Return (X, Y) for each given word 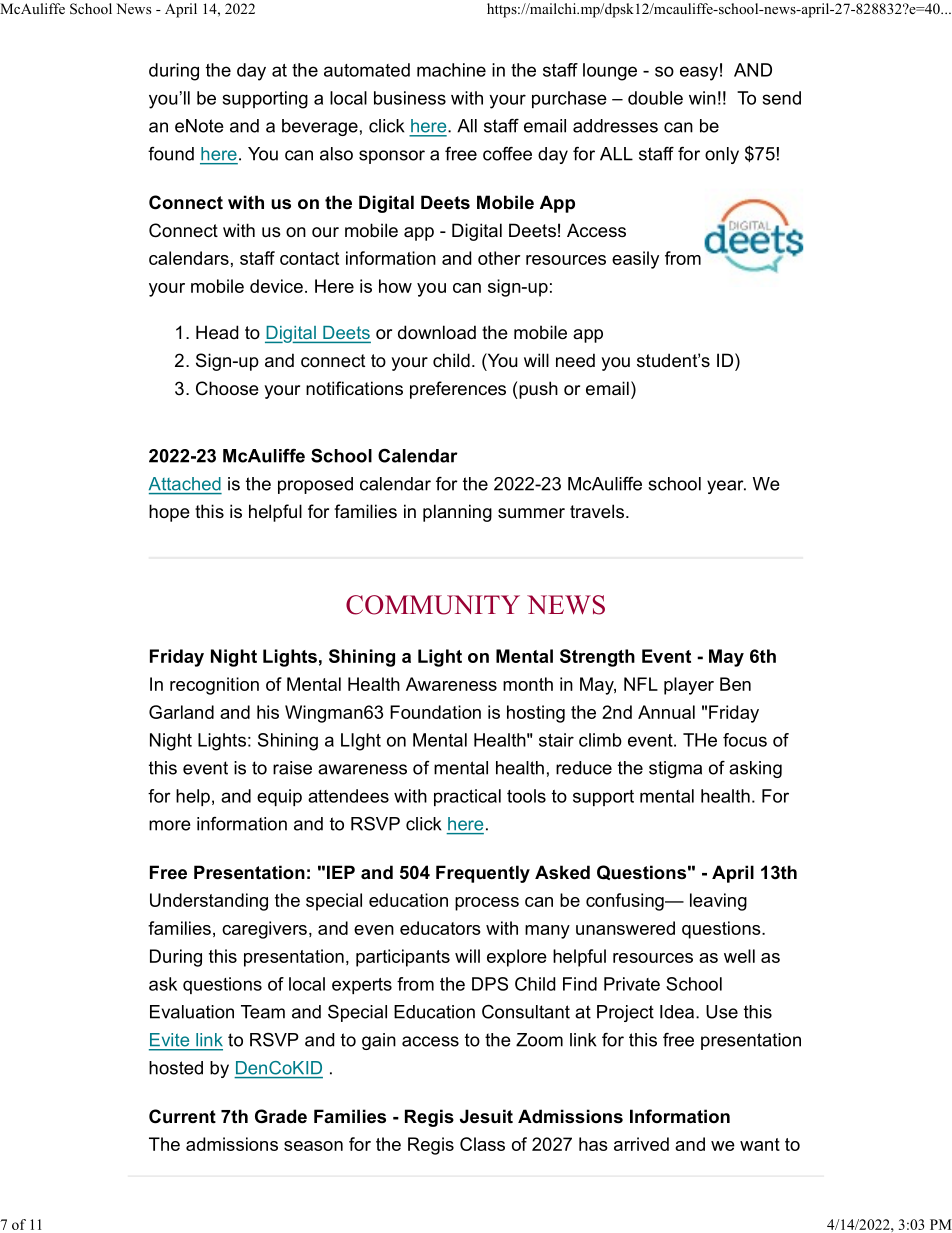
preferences (458, 390)
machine (451, 70)
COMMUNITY (433, 605)
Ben (735, 684)
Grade (281, 1116)
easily (635, 260)
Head (217, 332)
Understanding (209, 902)
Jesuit (486, 1116)
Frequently (483, 874)
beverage (320, 127)
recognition (214, 686)
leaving (718, 902)
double (655, 98)
